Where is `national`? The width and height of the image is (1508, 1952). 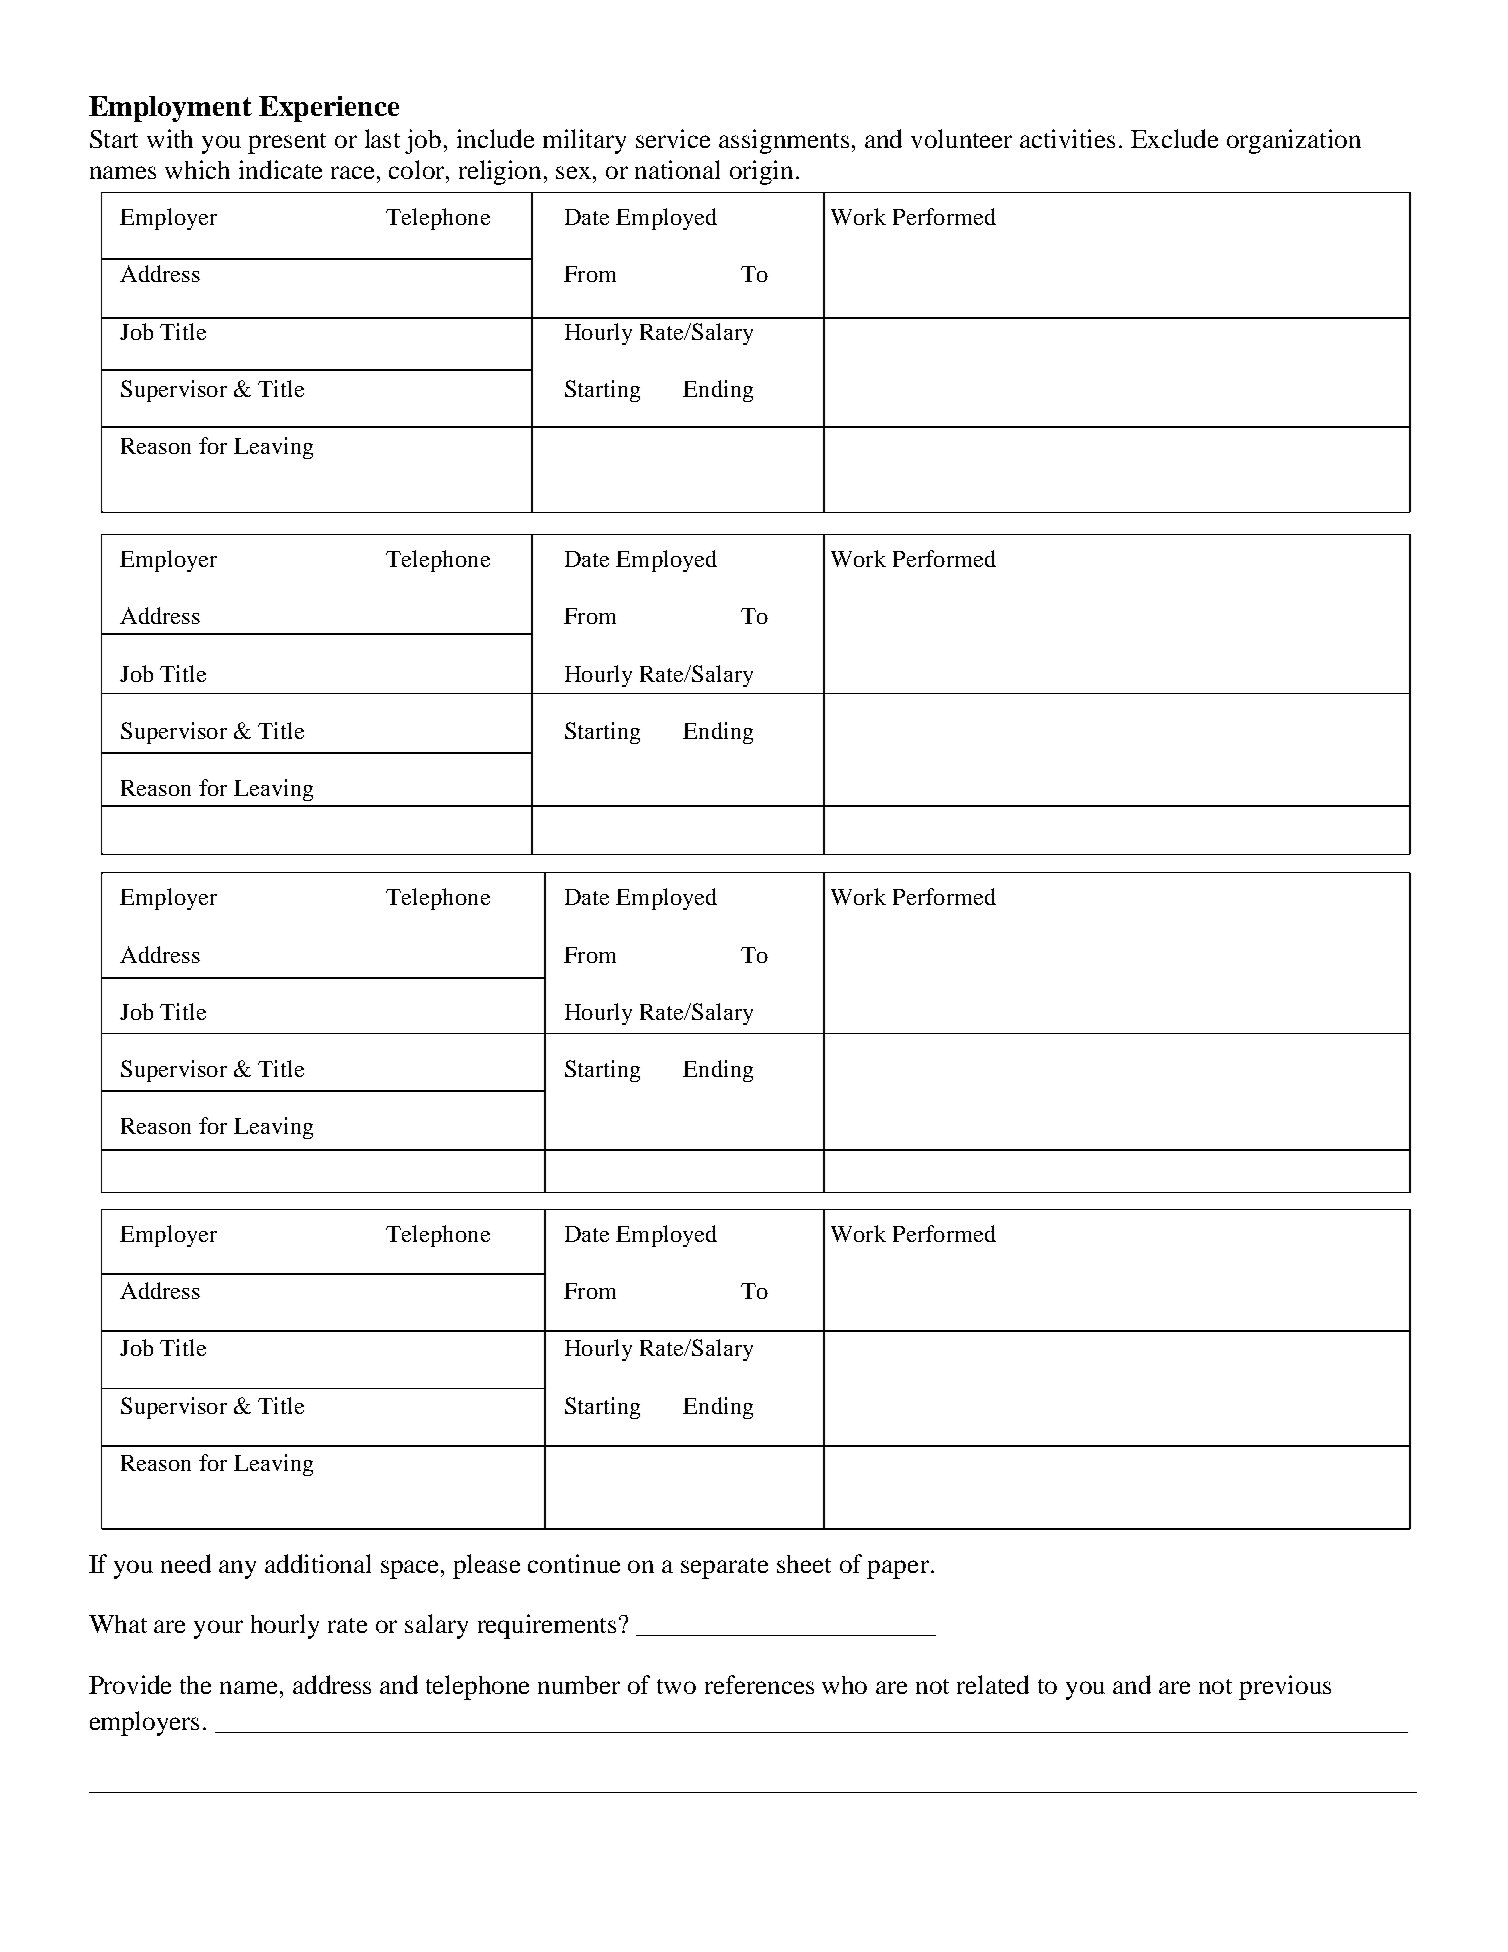 national is located at coordinates (677, 169).
